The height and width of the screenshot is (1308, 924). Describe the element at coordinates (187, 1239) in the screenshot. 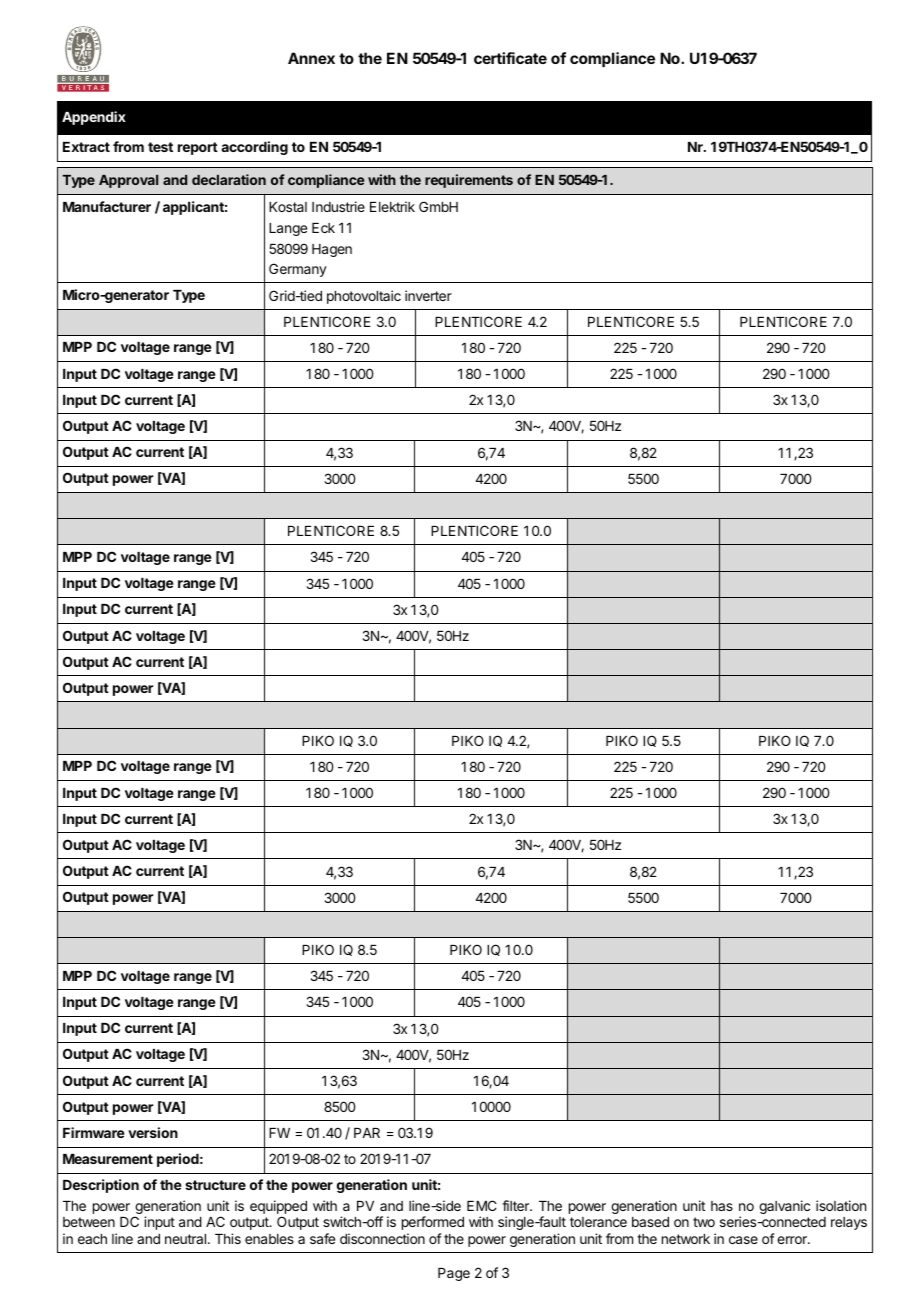

I see `neutral` at that location.
